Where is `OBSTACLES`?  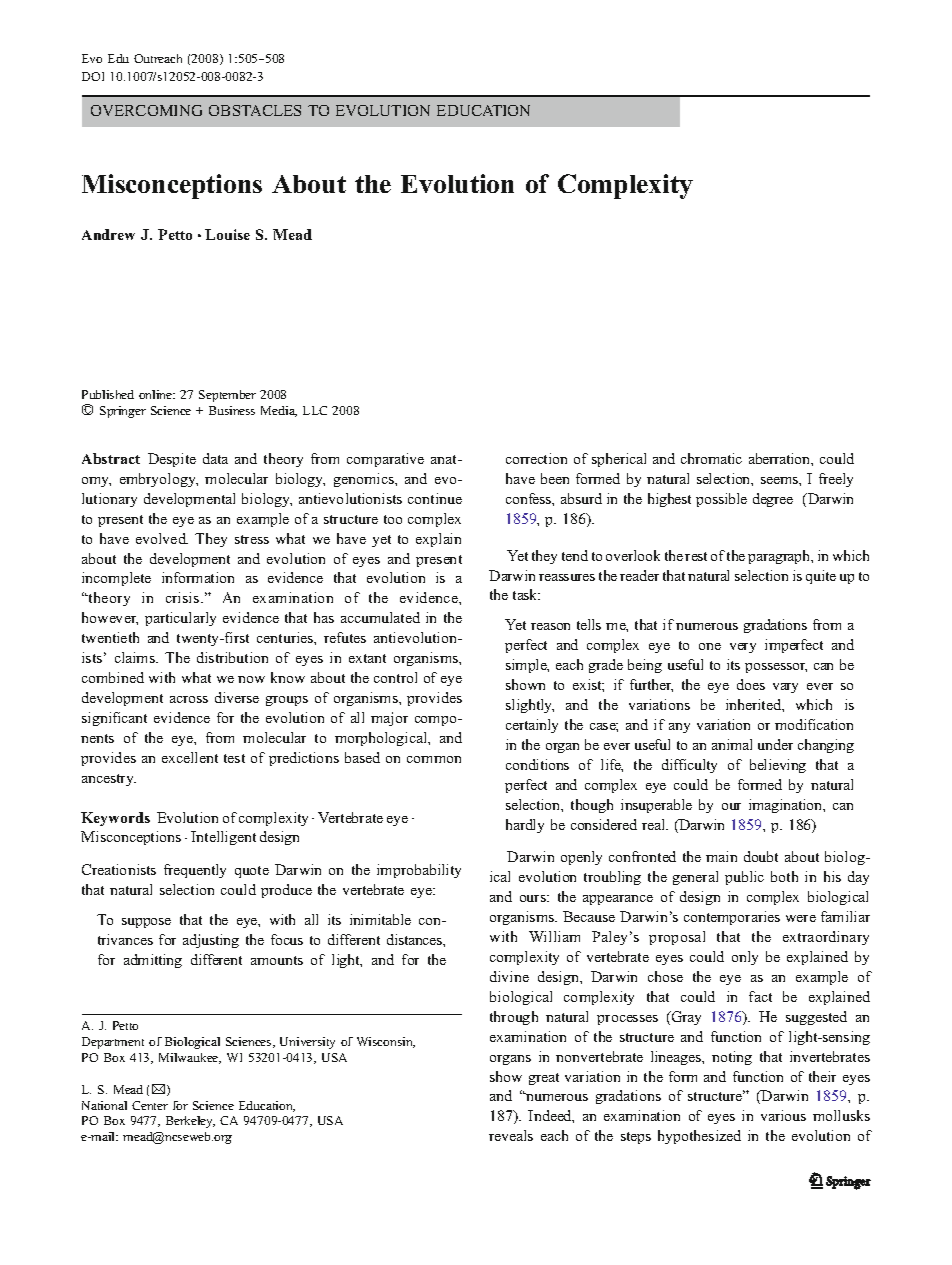 OBSTACLES is located at coordinates (255, 110).
